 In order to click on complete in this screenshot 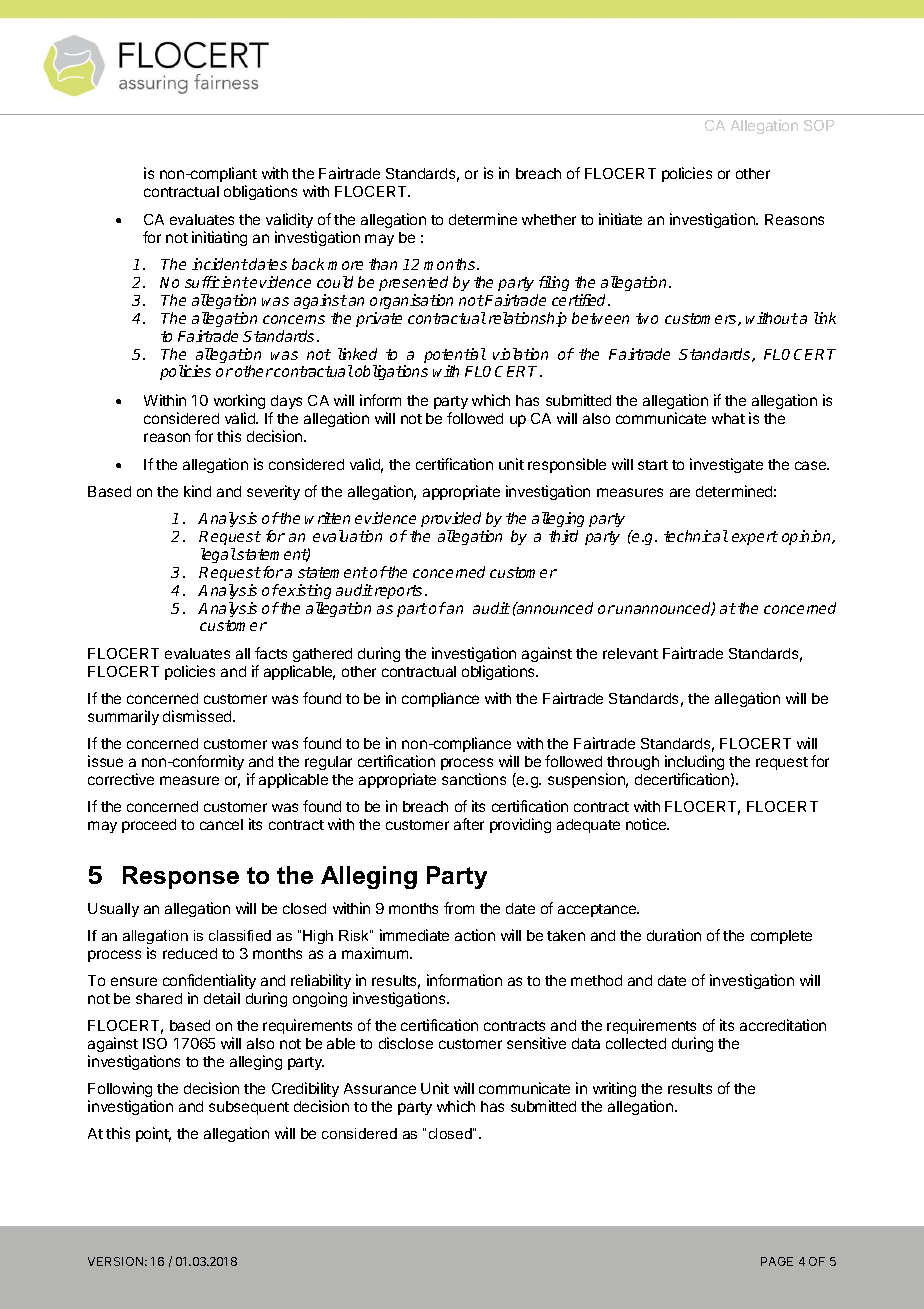, I will do `click(781, 937)`.
